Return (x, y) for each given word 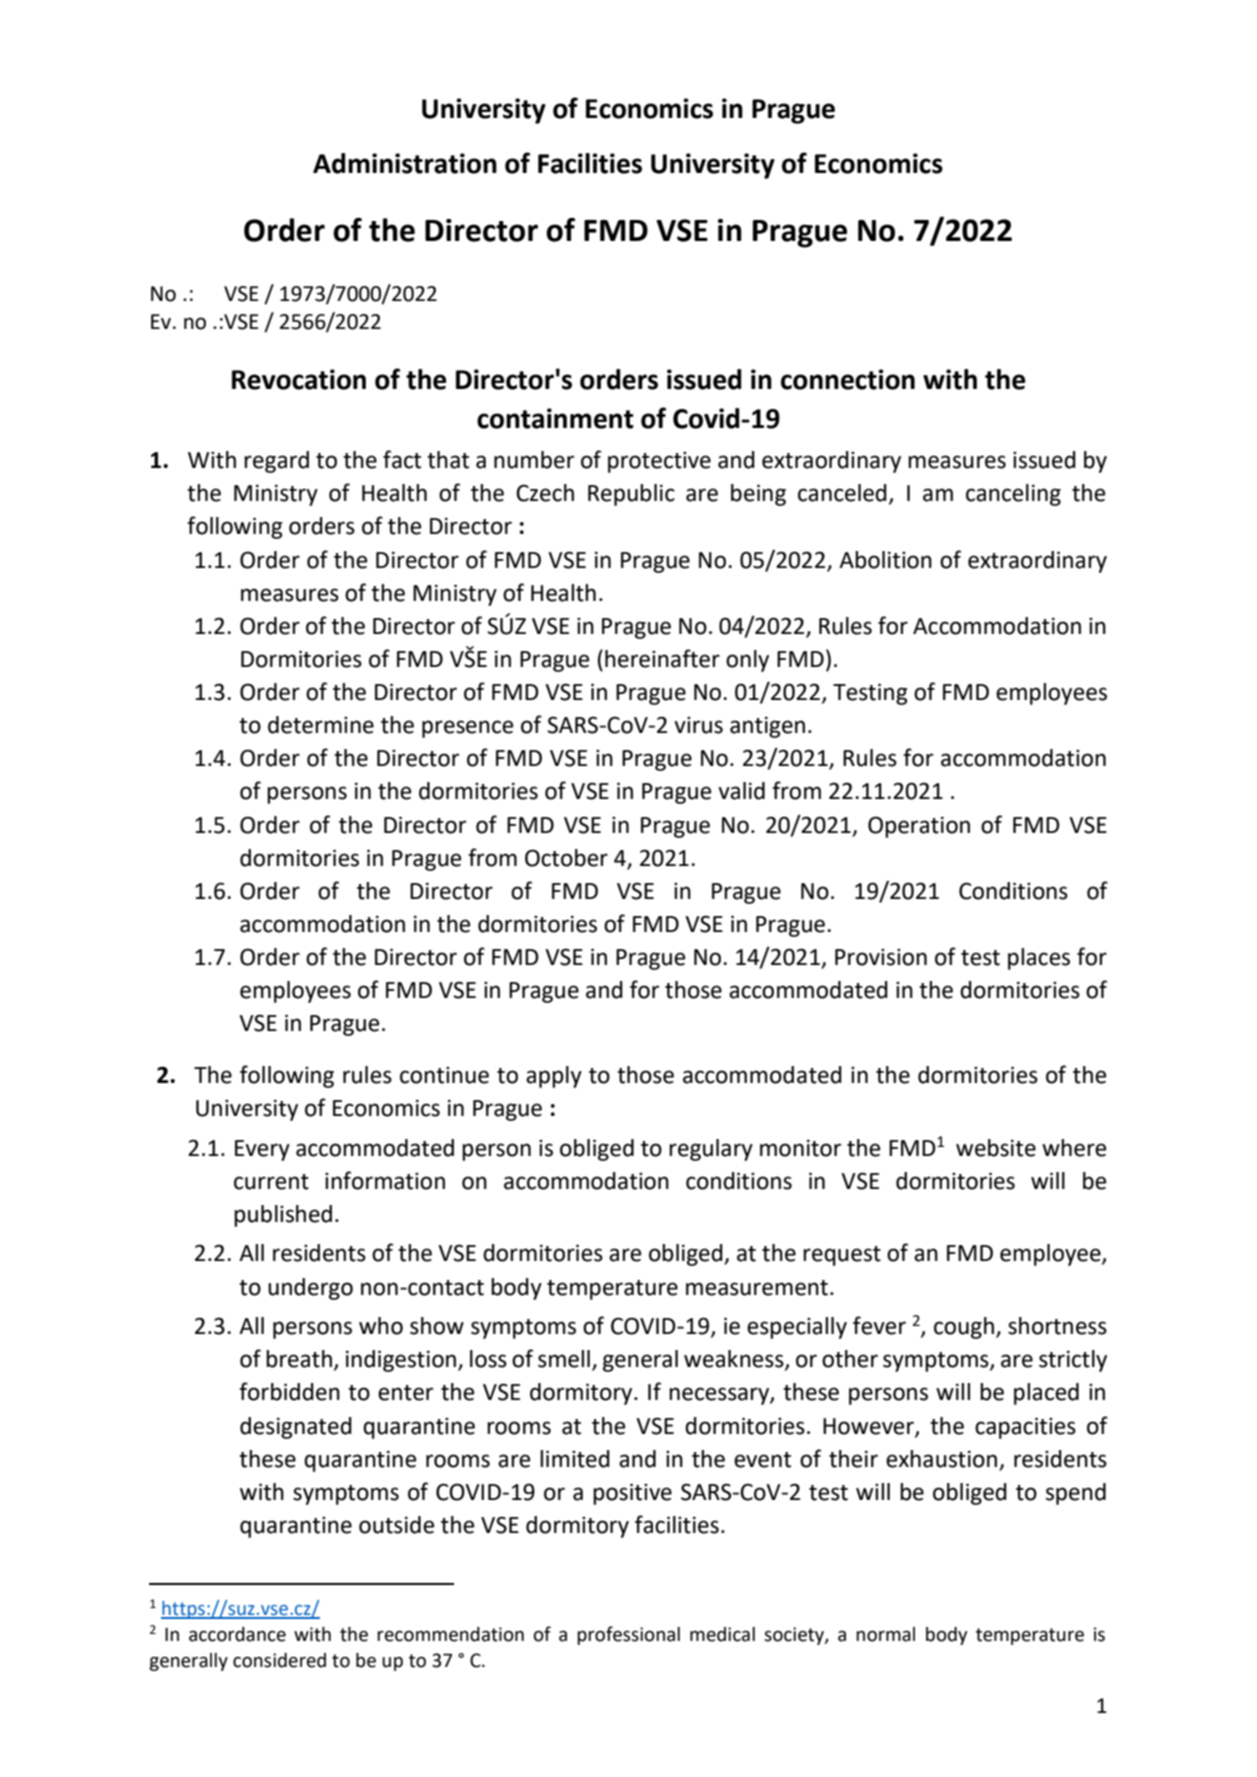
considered (279, 1660)
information (385, 1180)
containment (555, 418)
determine (321, 725)
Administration (405, 163)
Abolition (885, 560)
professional (628, 1635)
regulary (711, 1150)
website (996, 1148)
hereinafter (662, 658)
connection (848, 379)
